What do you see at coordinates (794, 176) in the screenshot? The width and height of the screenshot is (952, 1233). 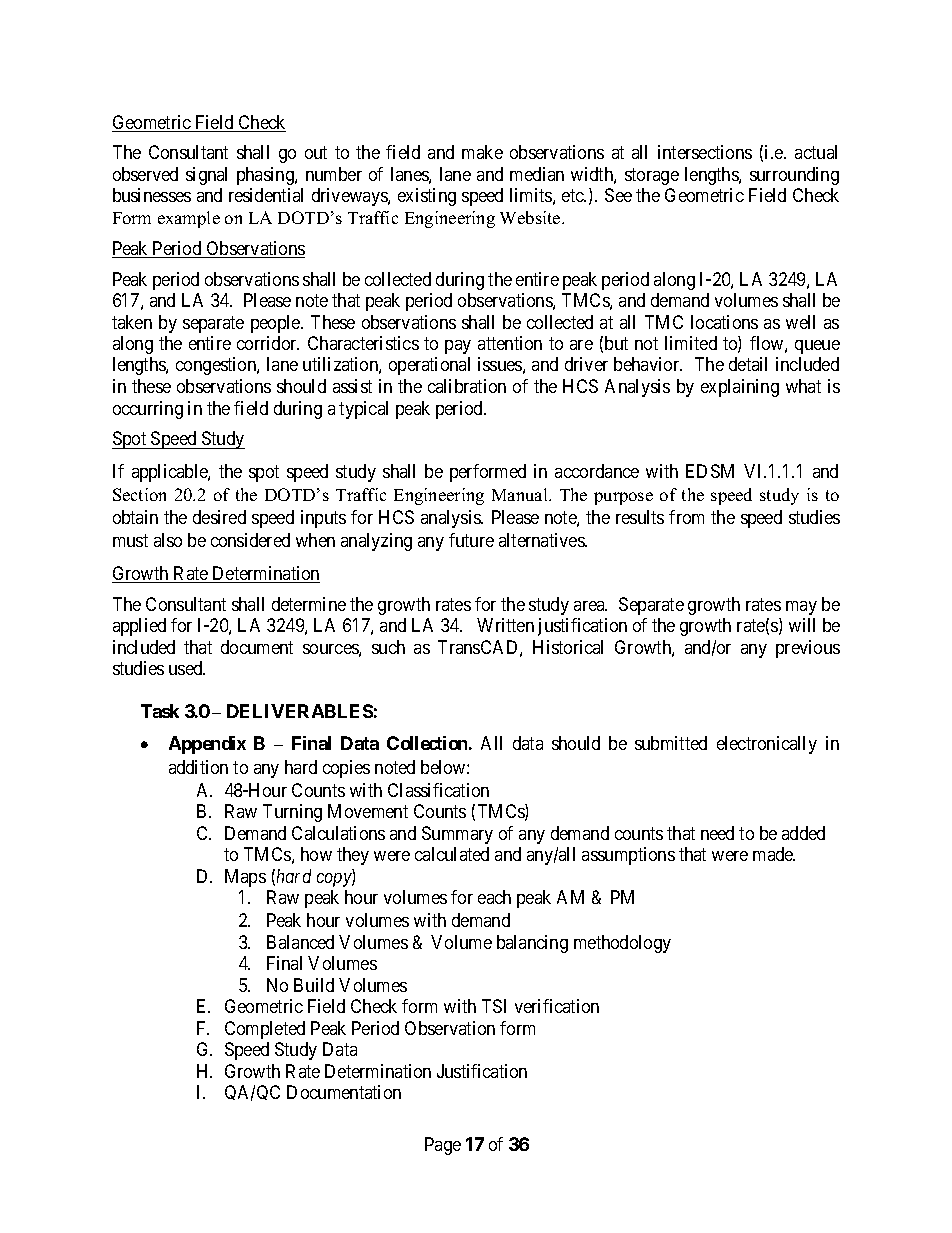 I see `surrounding` at bounding box center [794, 176].
